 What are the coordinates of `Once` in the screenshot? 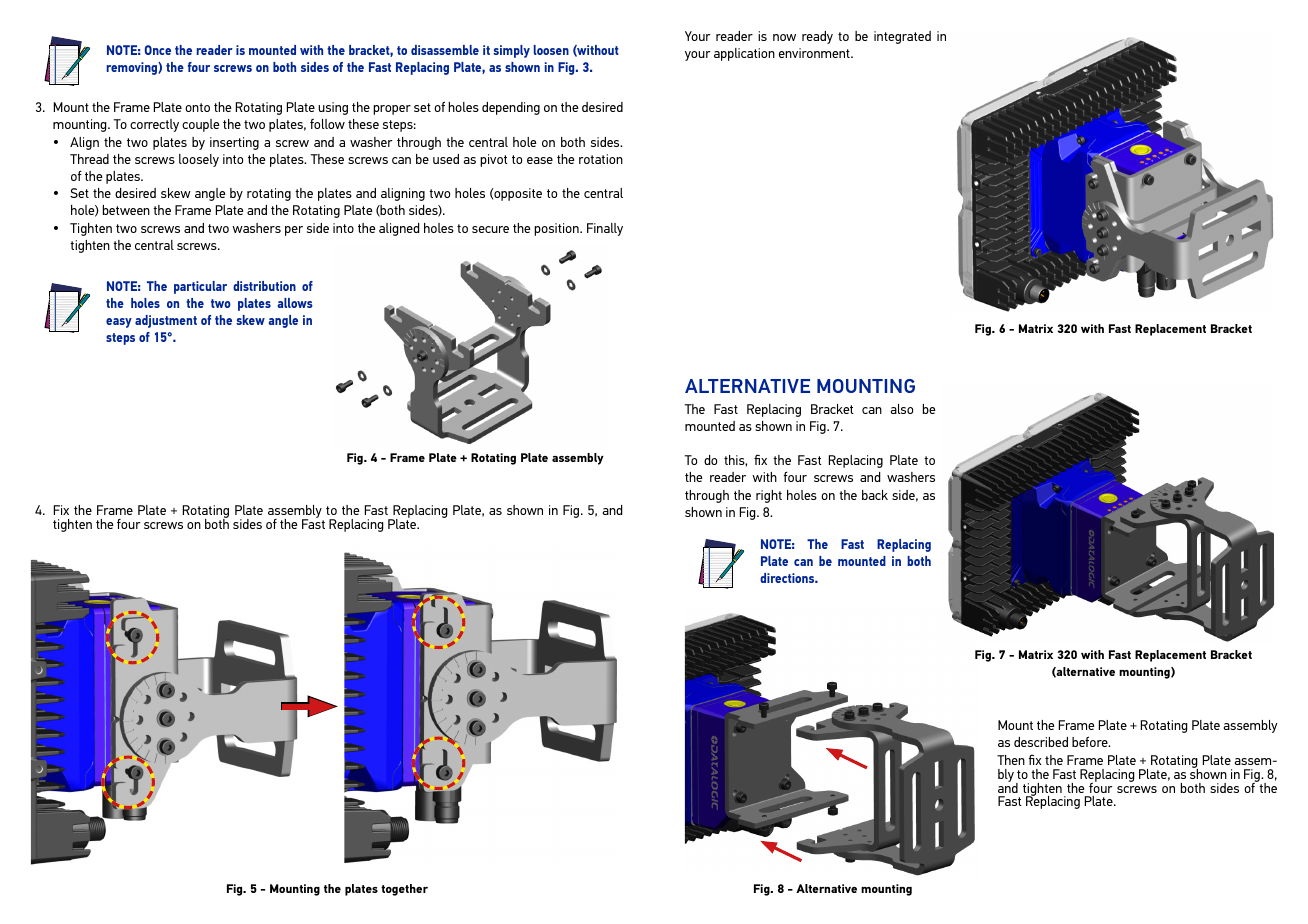 It's located at (158, 50).
